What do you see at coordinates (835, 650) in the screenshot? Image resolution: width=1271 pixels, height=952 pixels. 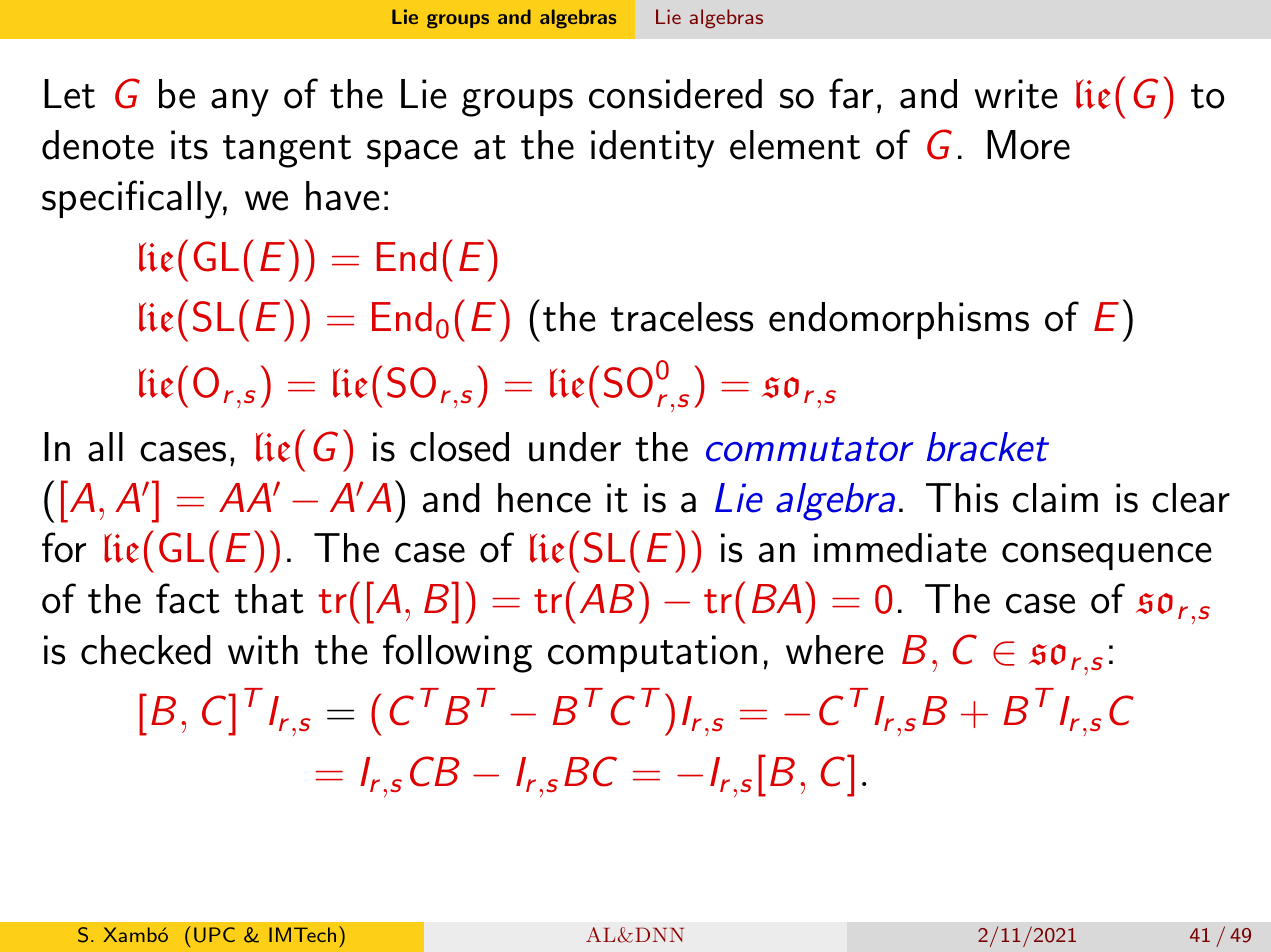 I see `where` at bounding box center [835, 650].
